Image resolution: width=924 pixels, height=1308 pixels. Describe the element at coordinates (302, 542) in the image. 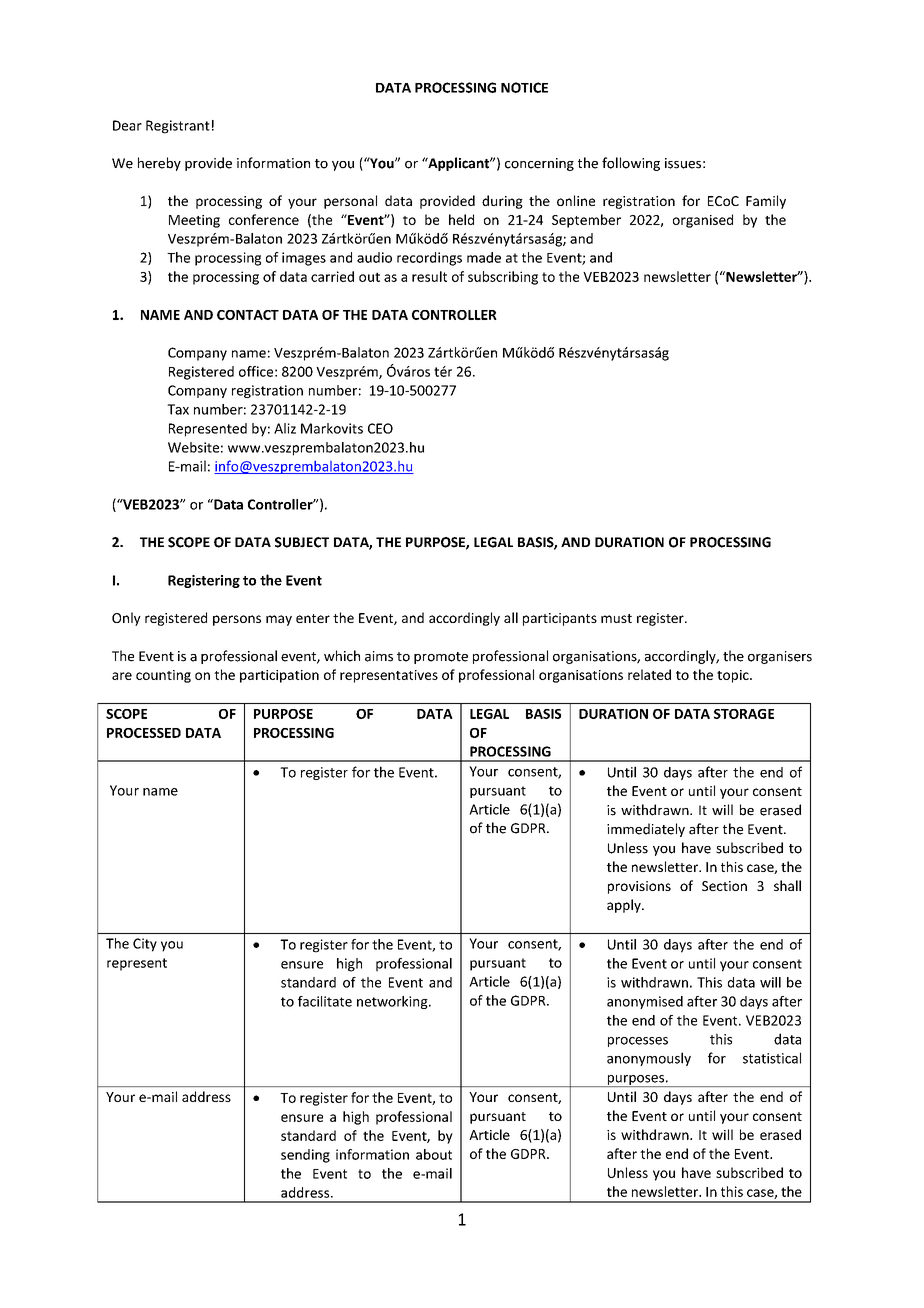

I see `SUBJECT` at that location.
